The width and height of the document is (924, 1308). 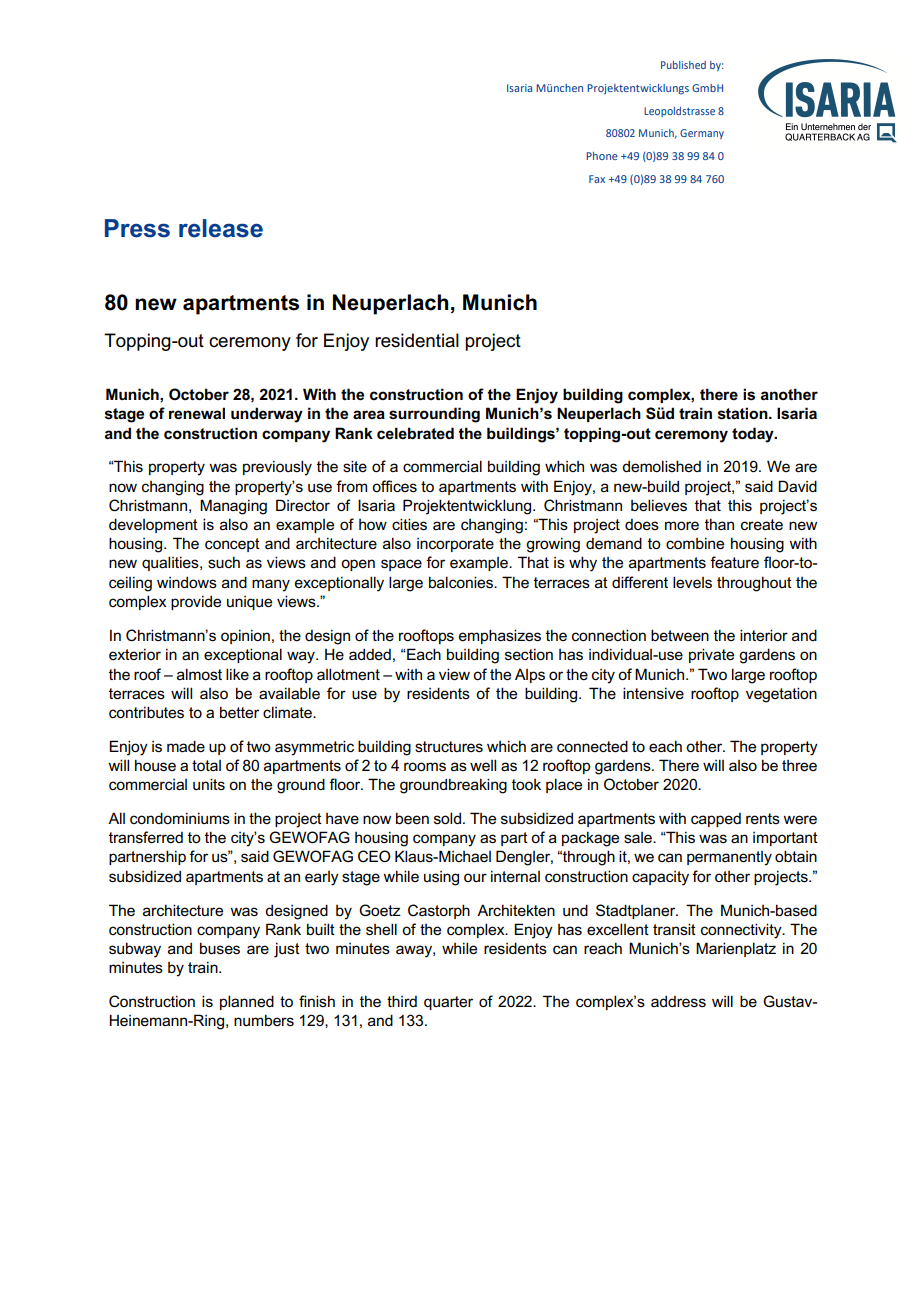 What do you see at coordinates (221, 228) in the document?
I see `release` at bounding box center [221, 228].
